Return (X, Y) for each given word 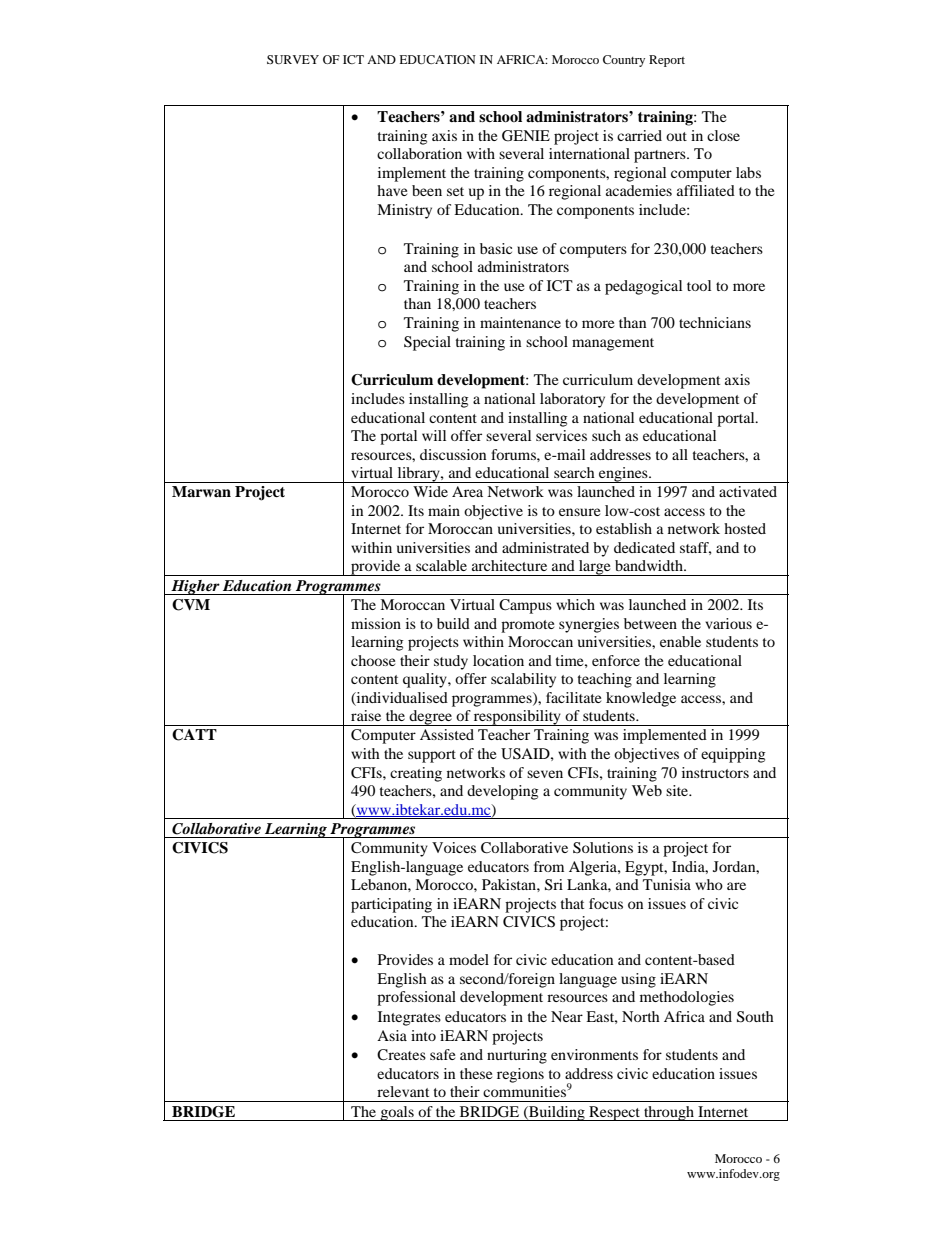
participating (391, 905)
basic (496, 248)
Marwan (201, 491)
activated (748, 491)
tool (699, 285)
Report (667, 61)
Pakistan (510, 884)
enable (680, 641)
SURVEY (293, 59)
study (451, 662)
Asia (392, 1035)
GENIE (526, 136)
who (709, 884)
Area (467, 491)
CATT (194, 735)
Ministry (404, 211)
